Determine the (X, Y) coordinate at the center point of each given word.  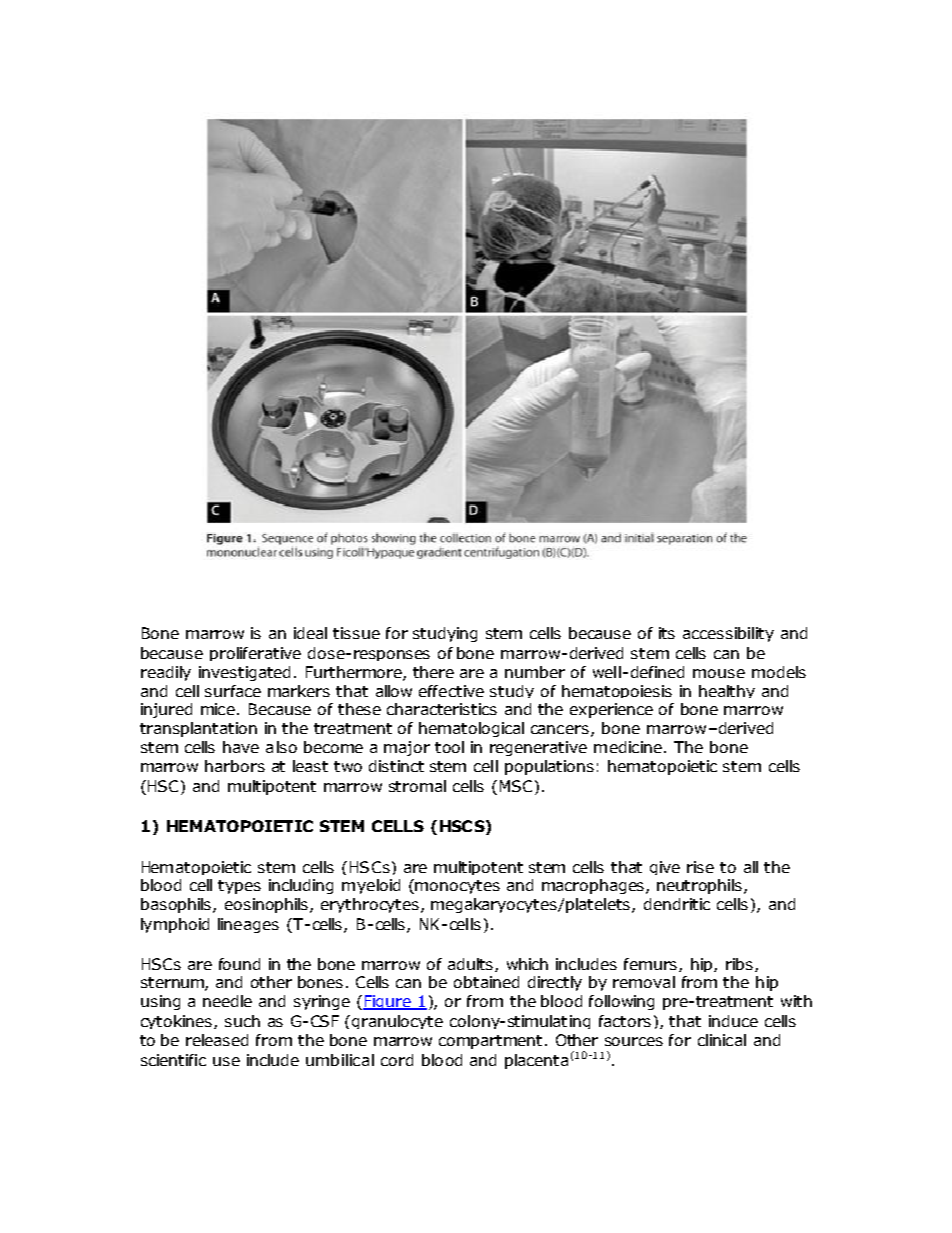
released (217, 1040)
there (433, 672)
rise (700, 867)
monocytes (457, 887)
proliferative (255, 654)
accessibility (728, 634)
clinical (722, 1040)
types (239, 887)
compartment (492, 1042)
